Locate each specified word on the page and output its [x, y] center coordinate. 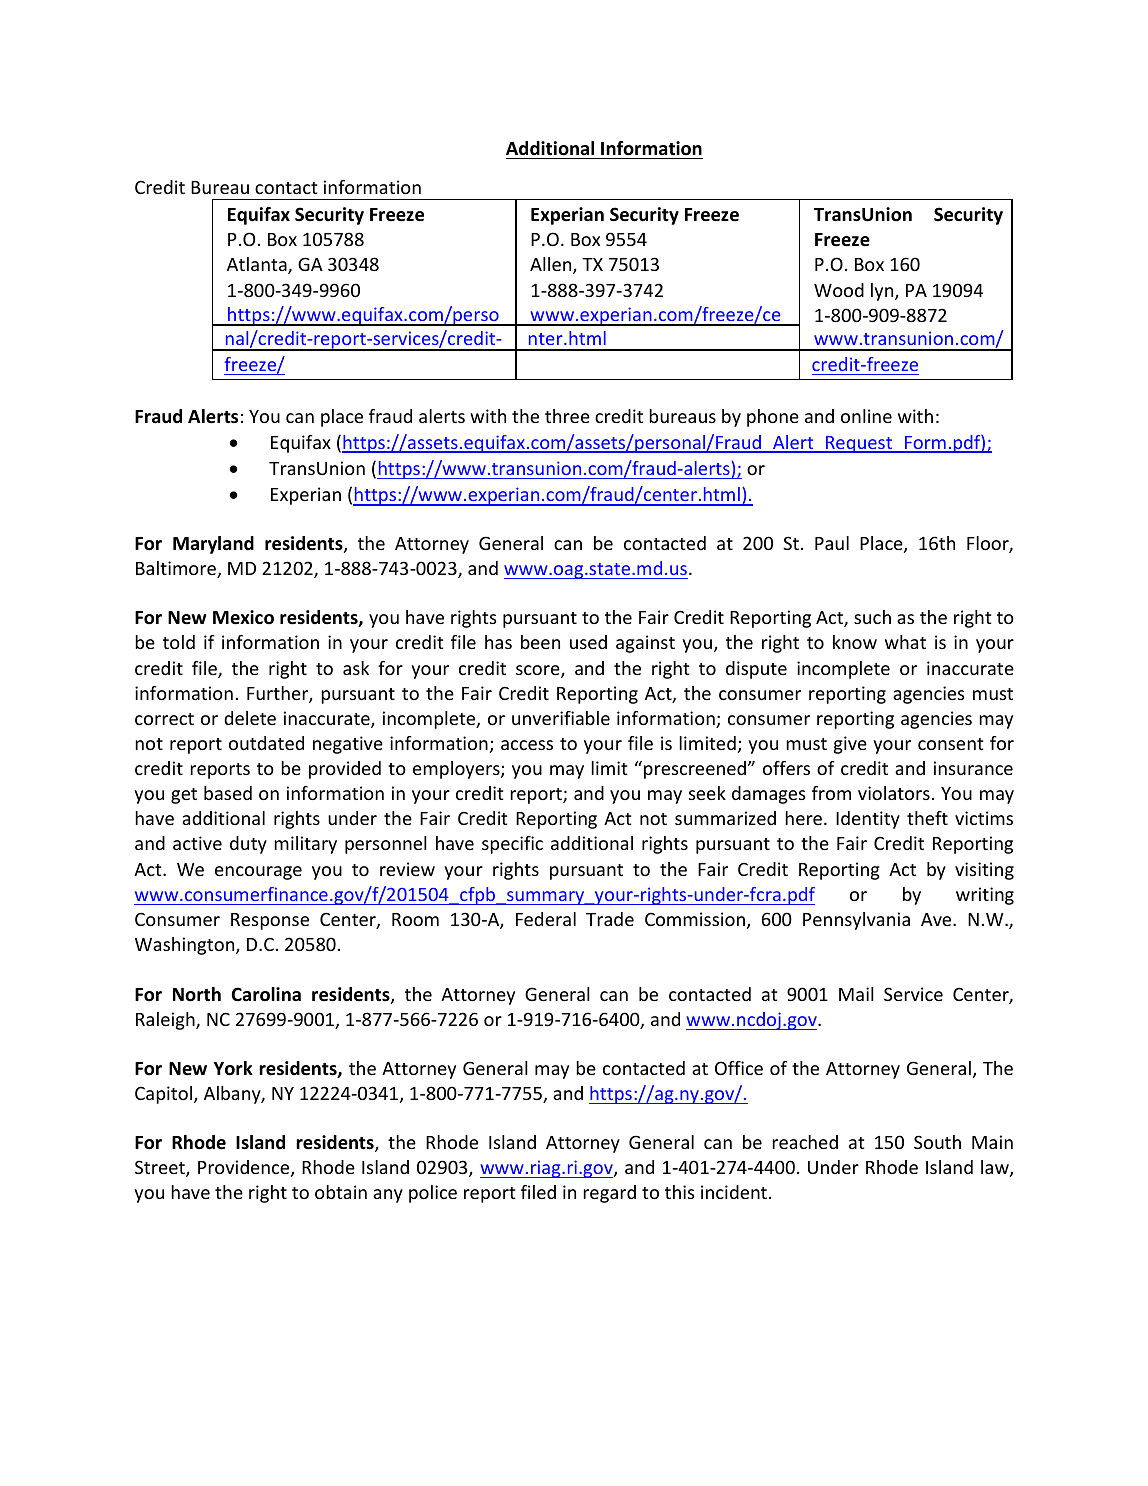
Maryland [213, 545]
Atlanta [258, 265]
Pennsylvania [856, 921]
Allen [552, 265]
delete [250, 718]
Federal [546, 919]
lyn [883, 292]
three [567, 416]
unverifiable [561, 718]
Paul [832, 543]
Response [270, 921]
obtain [341, 1192]
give [850, 745]
